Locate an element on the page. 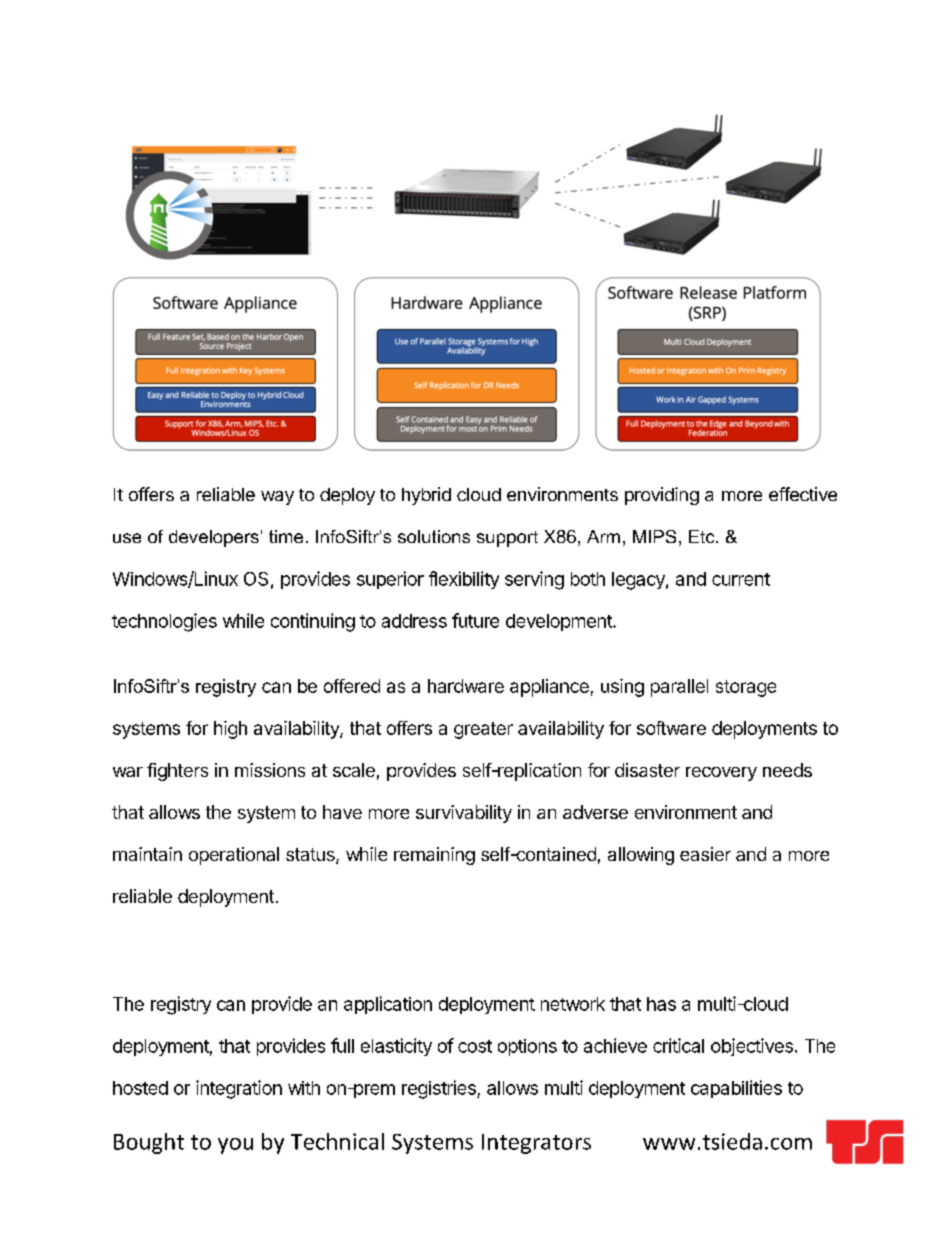 The width and height of the document is (952, 1233). easier is located at coordinates (705, 854).
